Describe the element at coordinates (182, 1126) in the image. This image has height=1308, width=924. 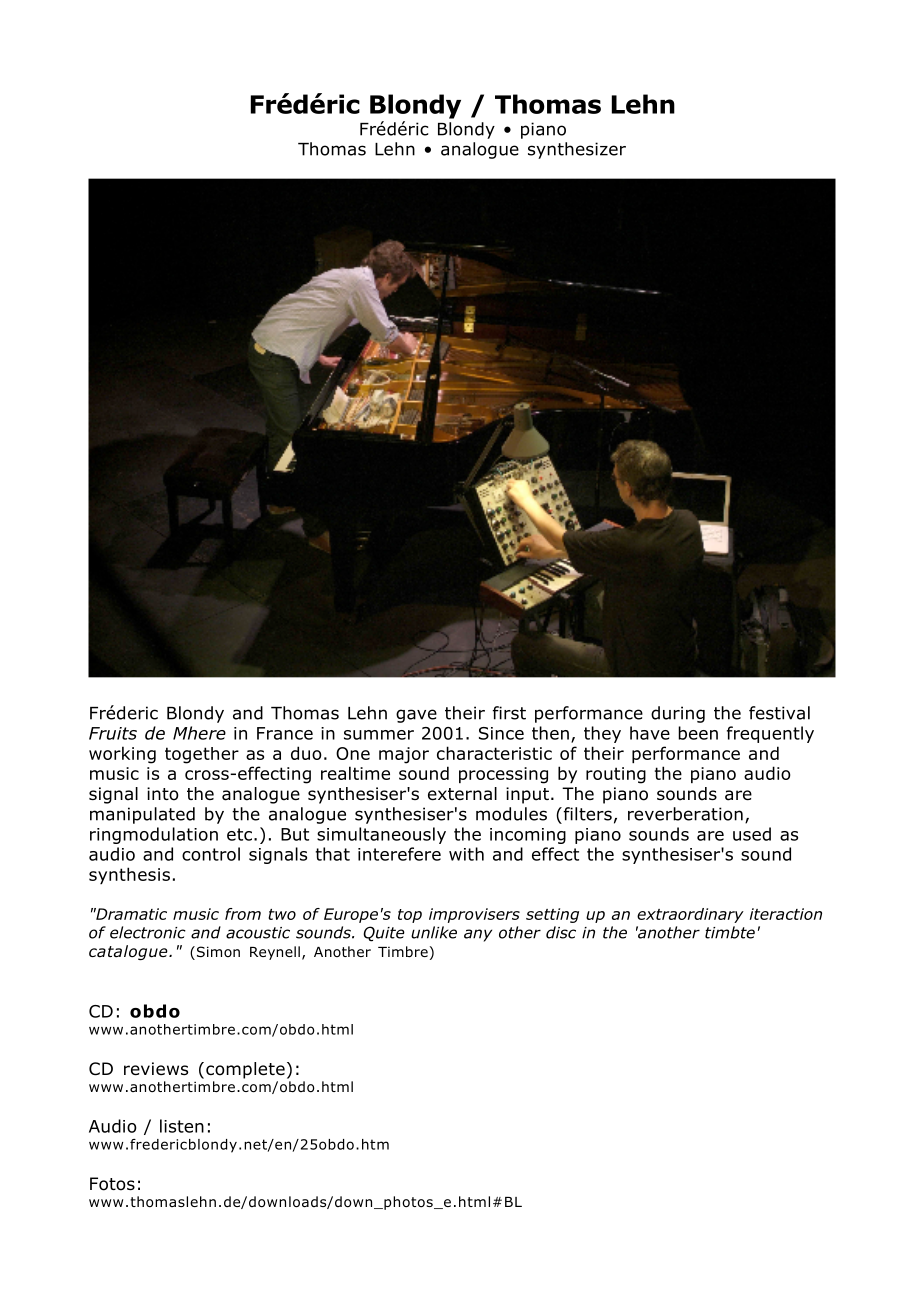
I see `listen` at that location.
